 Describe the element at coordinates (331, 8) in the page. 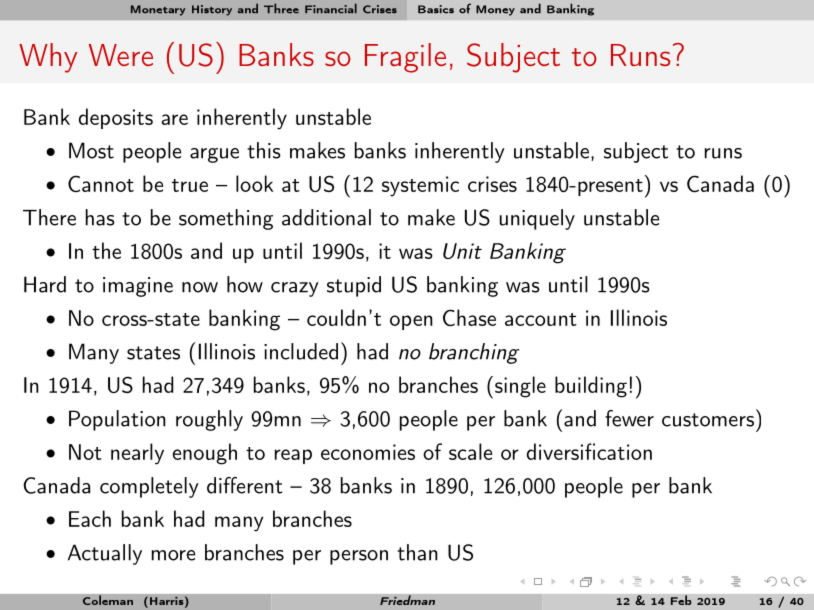

I see `Financial` at that location.
